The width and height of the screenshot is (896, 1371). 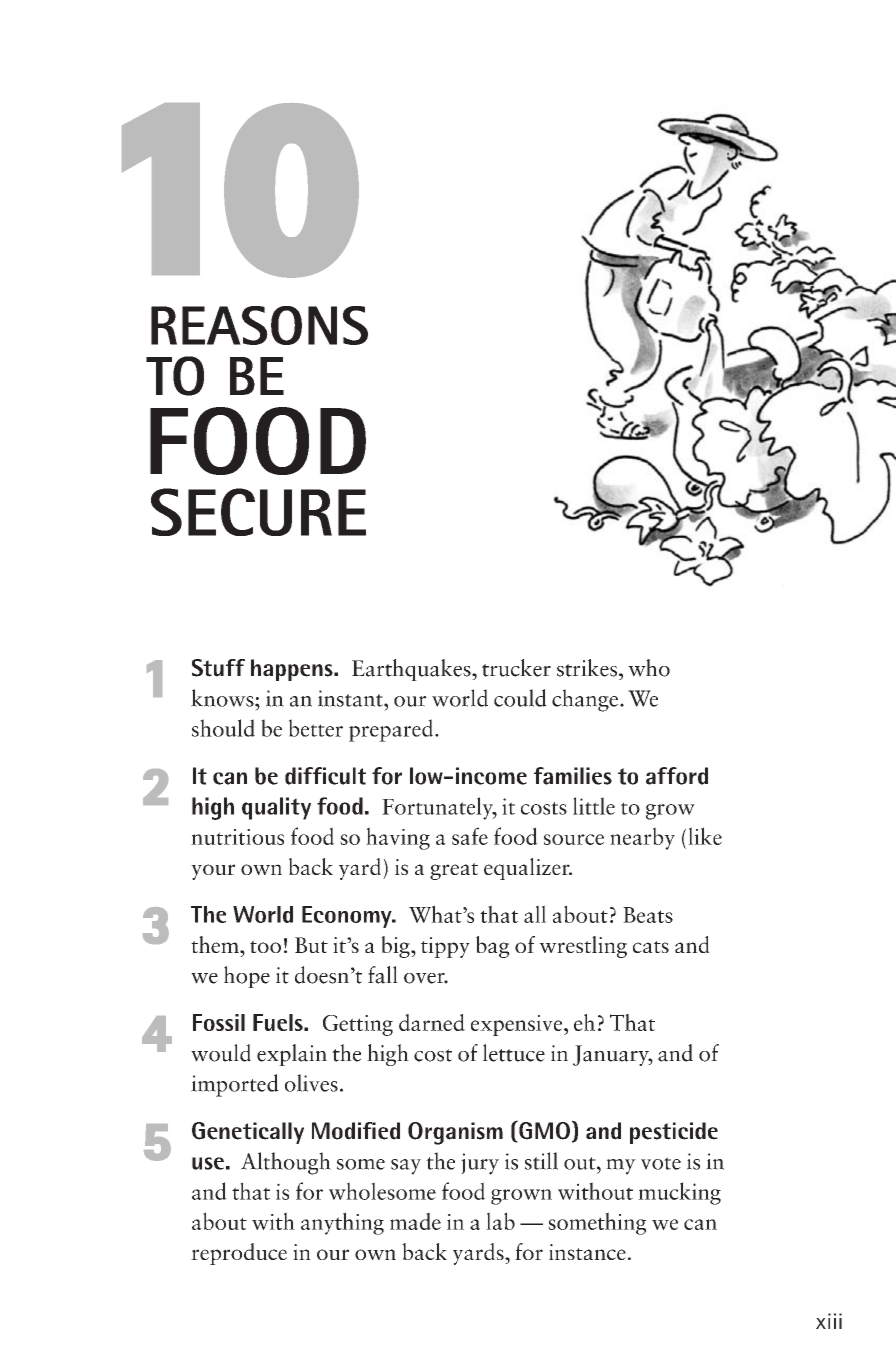 What do you see at coordinates (516, 668) in the screenshot?
I see `trucker` at bounding box center [516, 668].
